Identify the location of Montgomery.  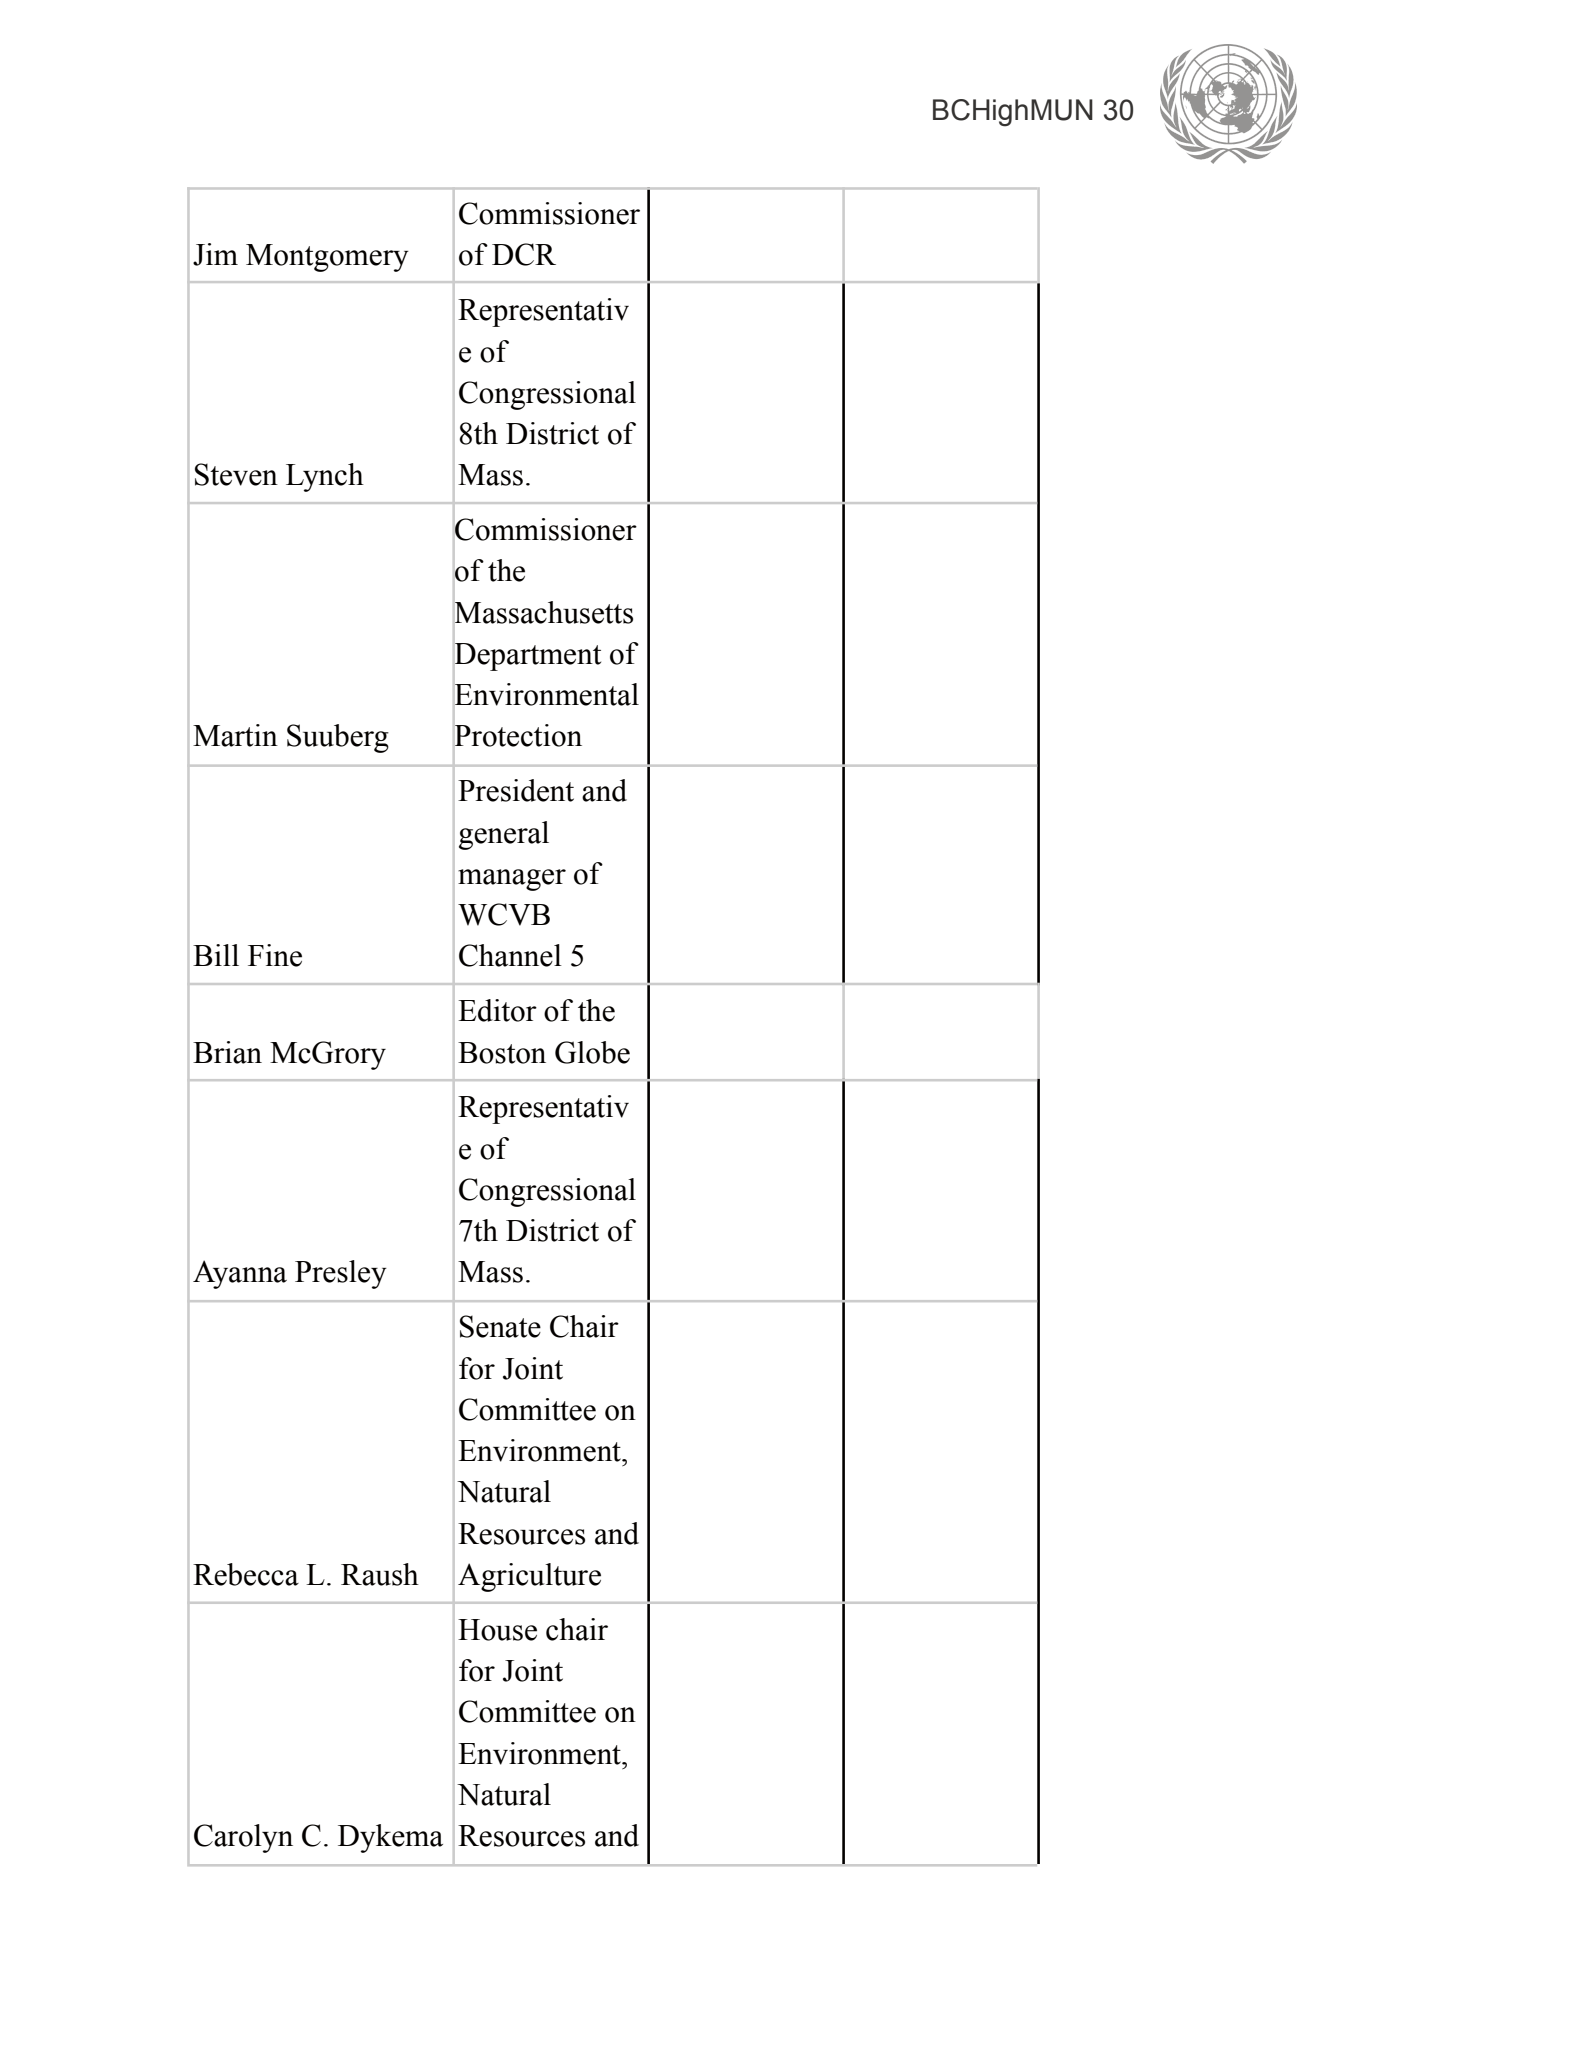
(327, 258).
